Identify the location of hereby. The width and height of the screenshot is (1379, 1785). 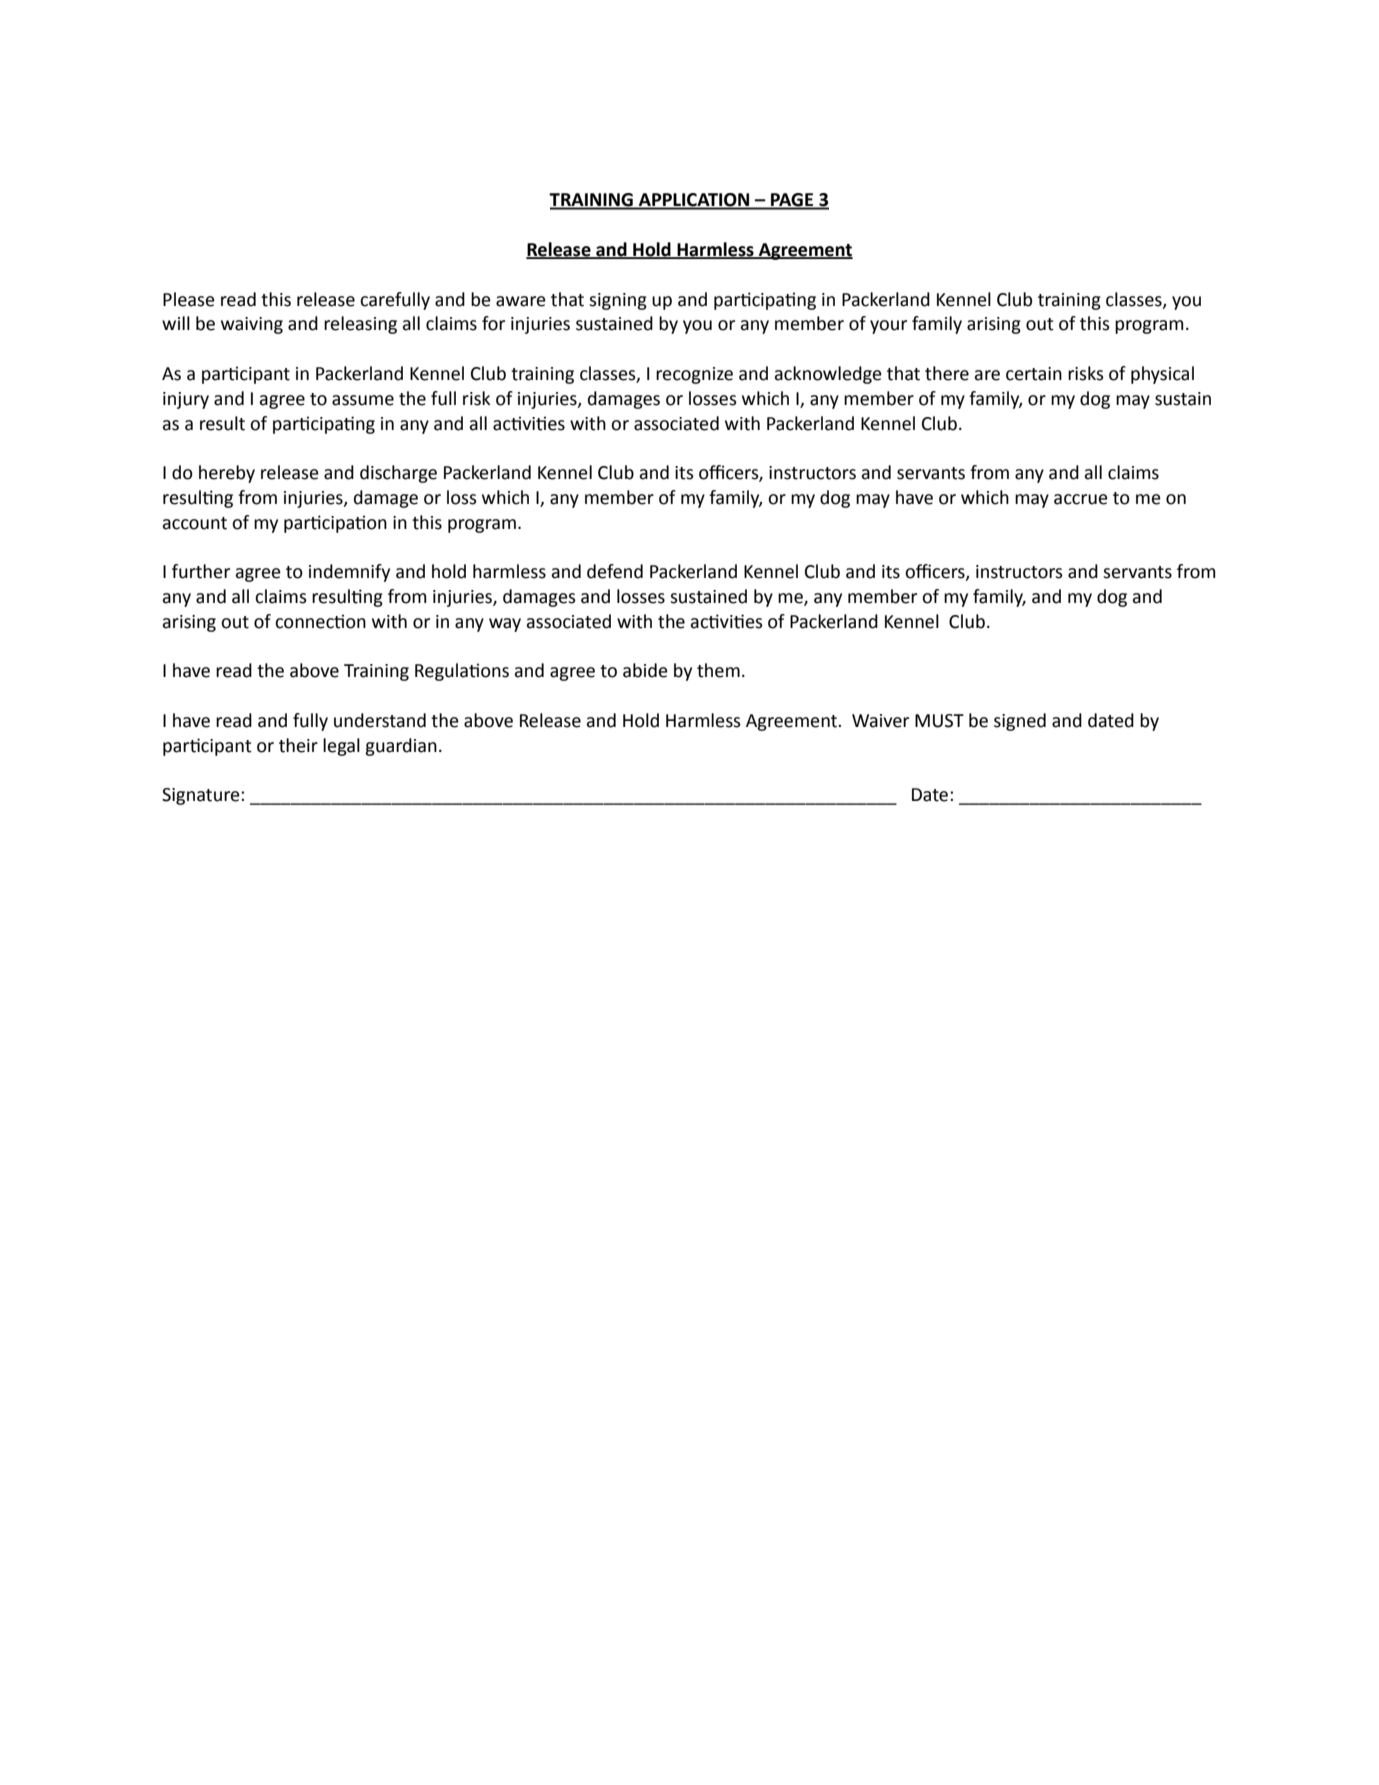
(227, 474).
